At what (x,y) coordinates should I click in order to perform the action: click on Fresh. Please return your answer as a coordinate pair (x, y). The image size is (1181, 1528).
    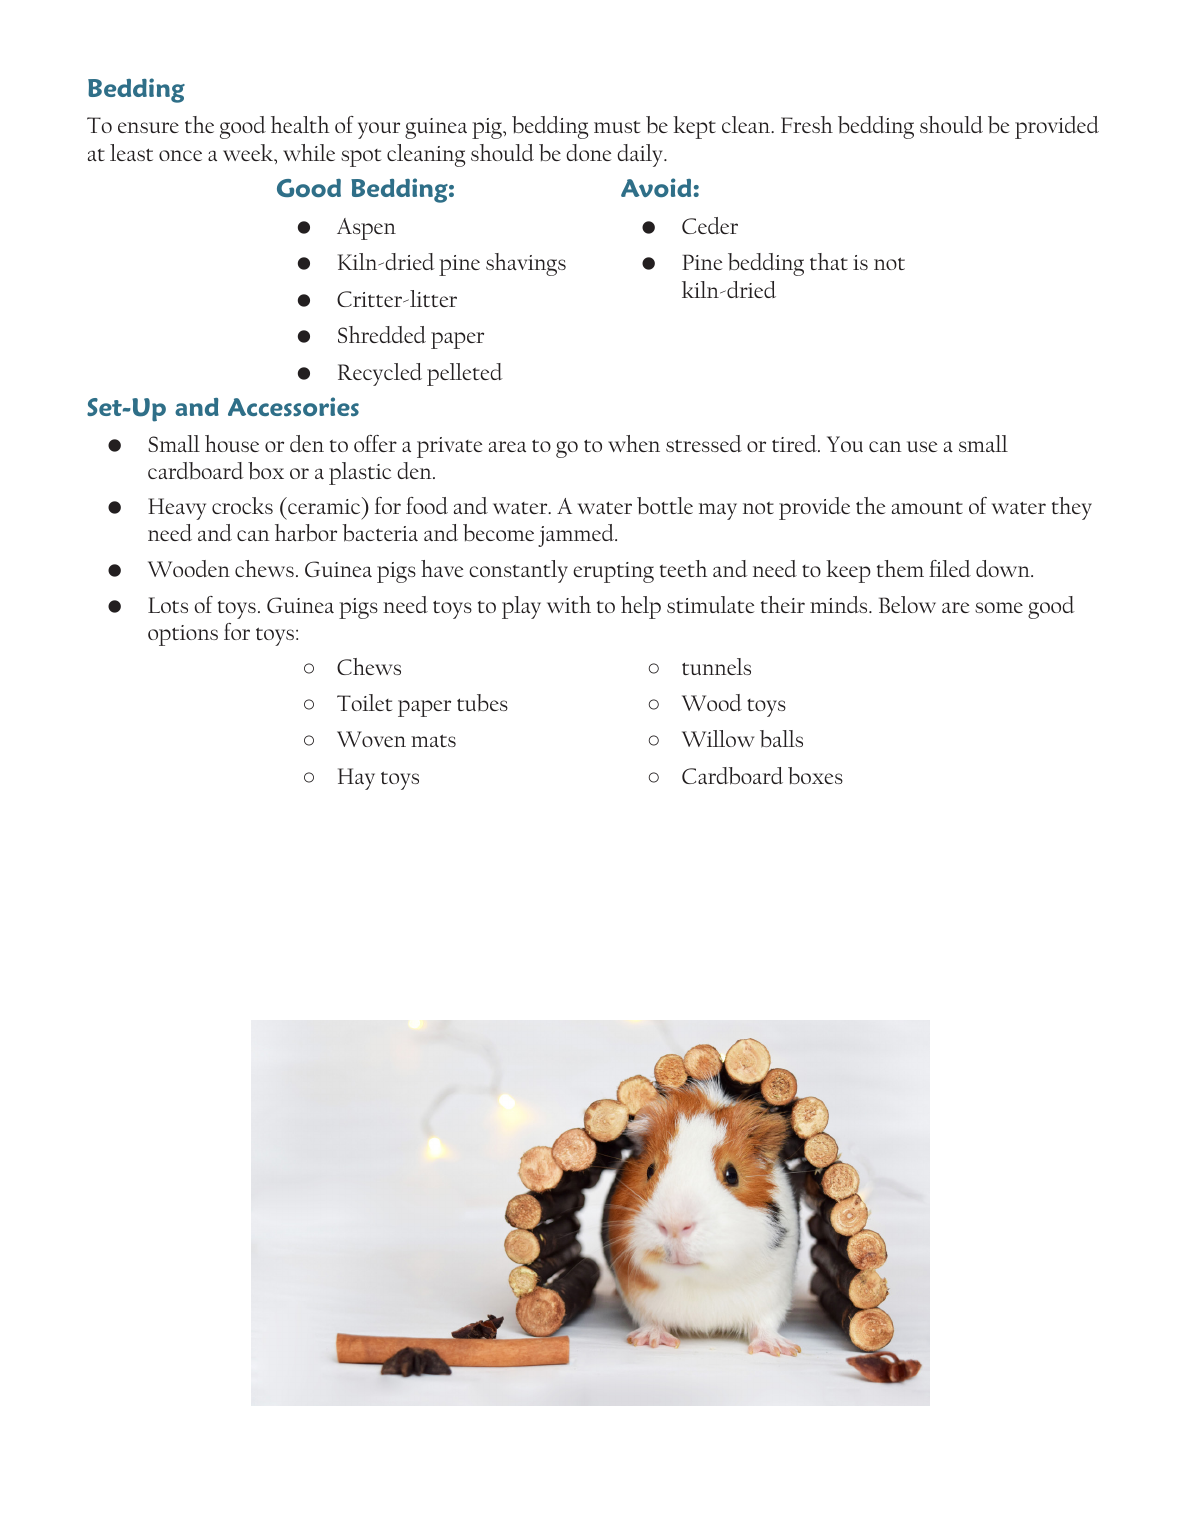
    Looking at the image, I should click on (807, 124).
